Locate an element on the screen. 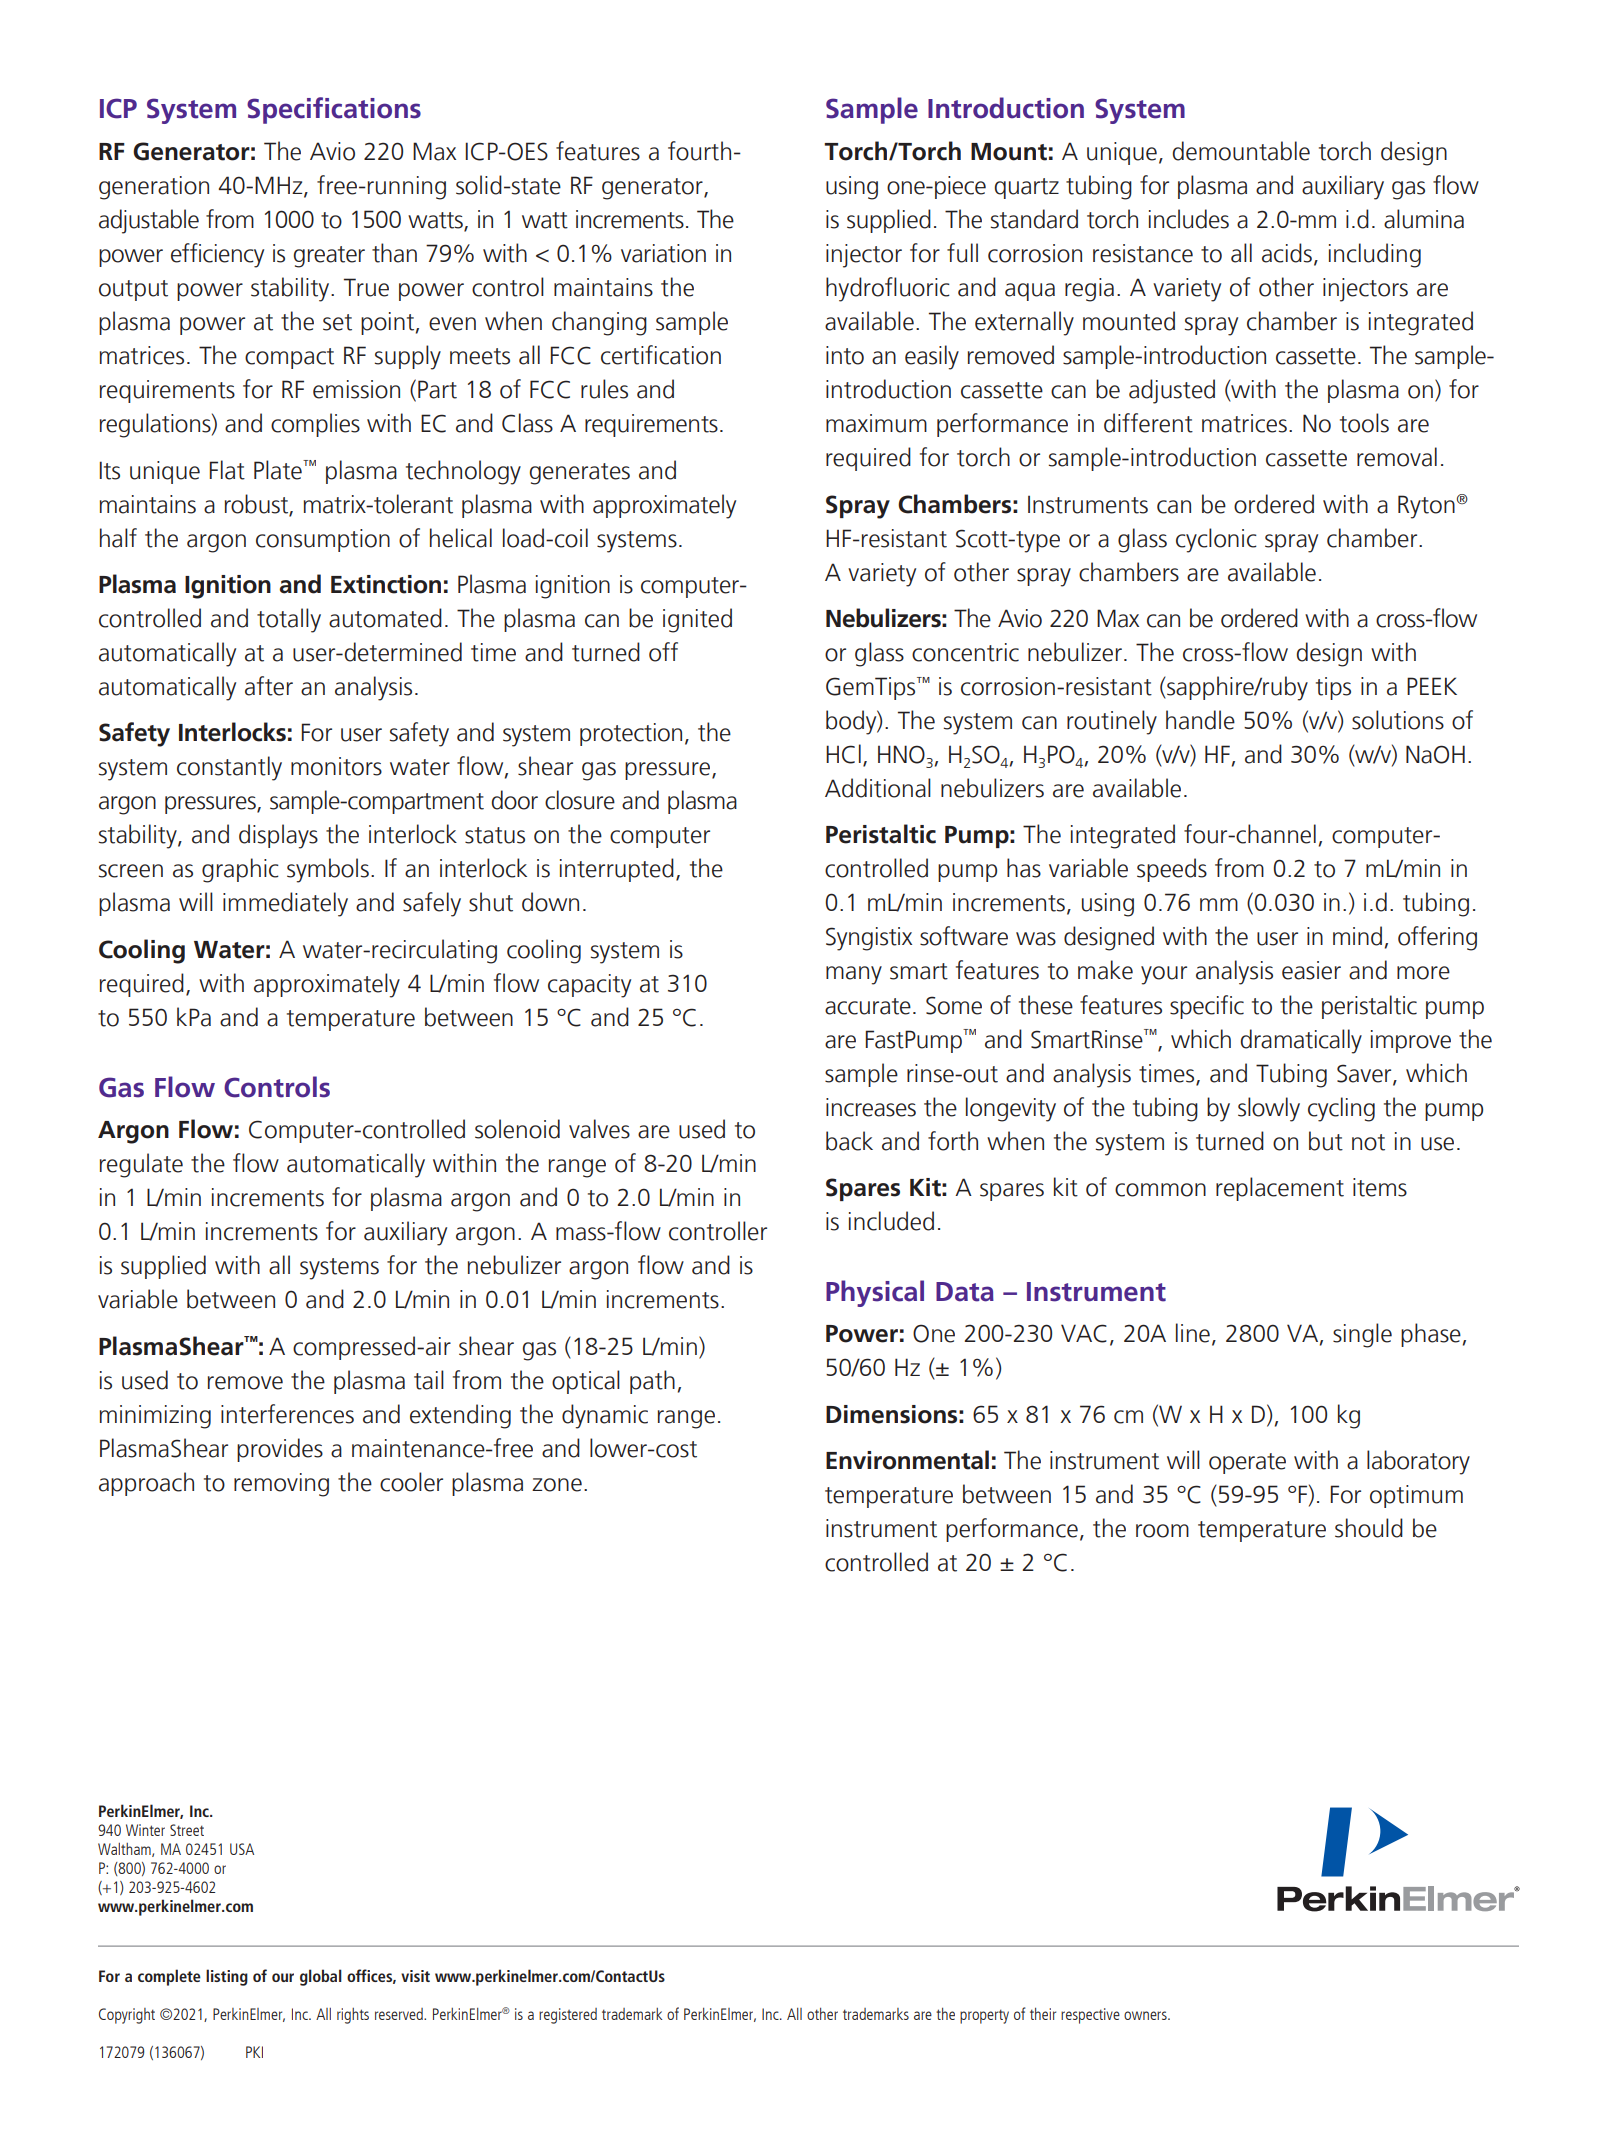 The width and height of the screenshot is (1617, 2156). should is located at coordinates (1369, 1528).
